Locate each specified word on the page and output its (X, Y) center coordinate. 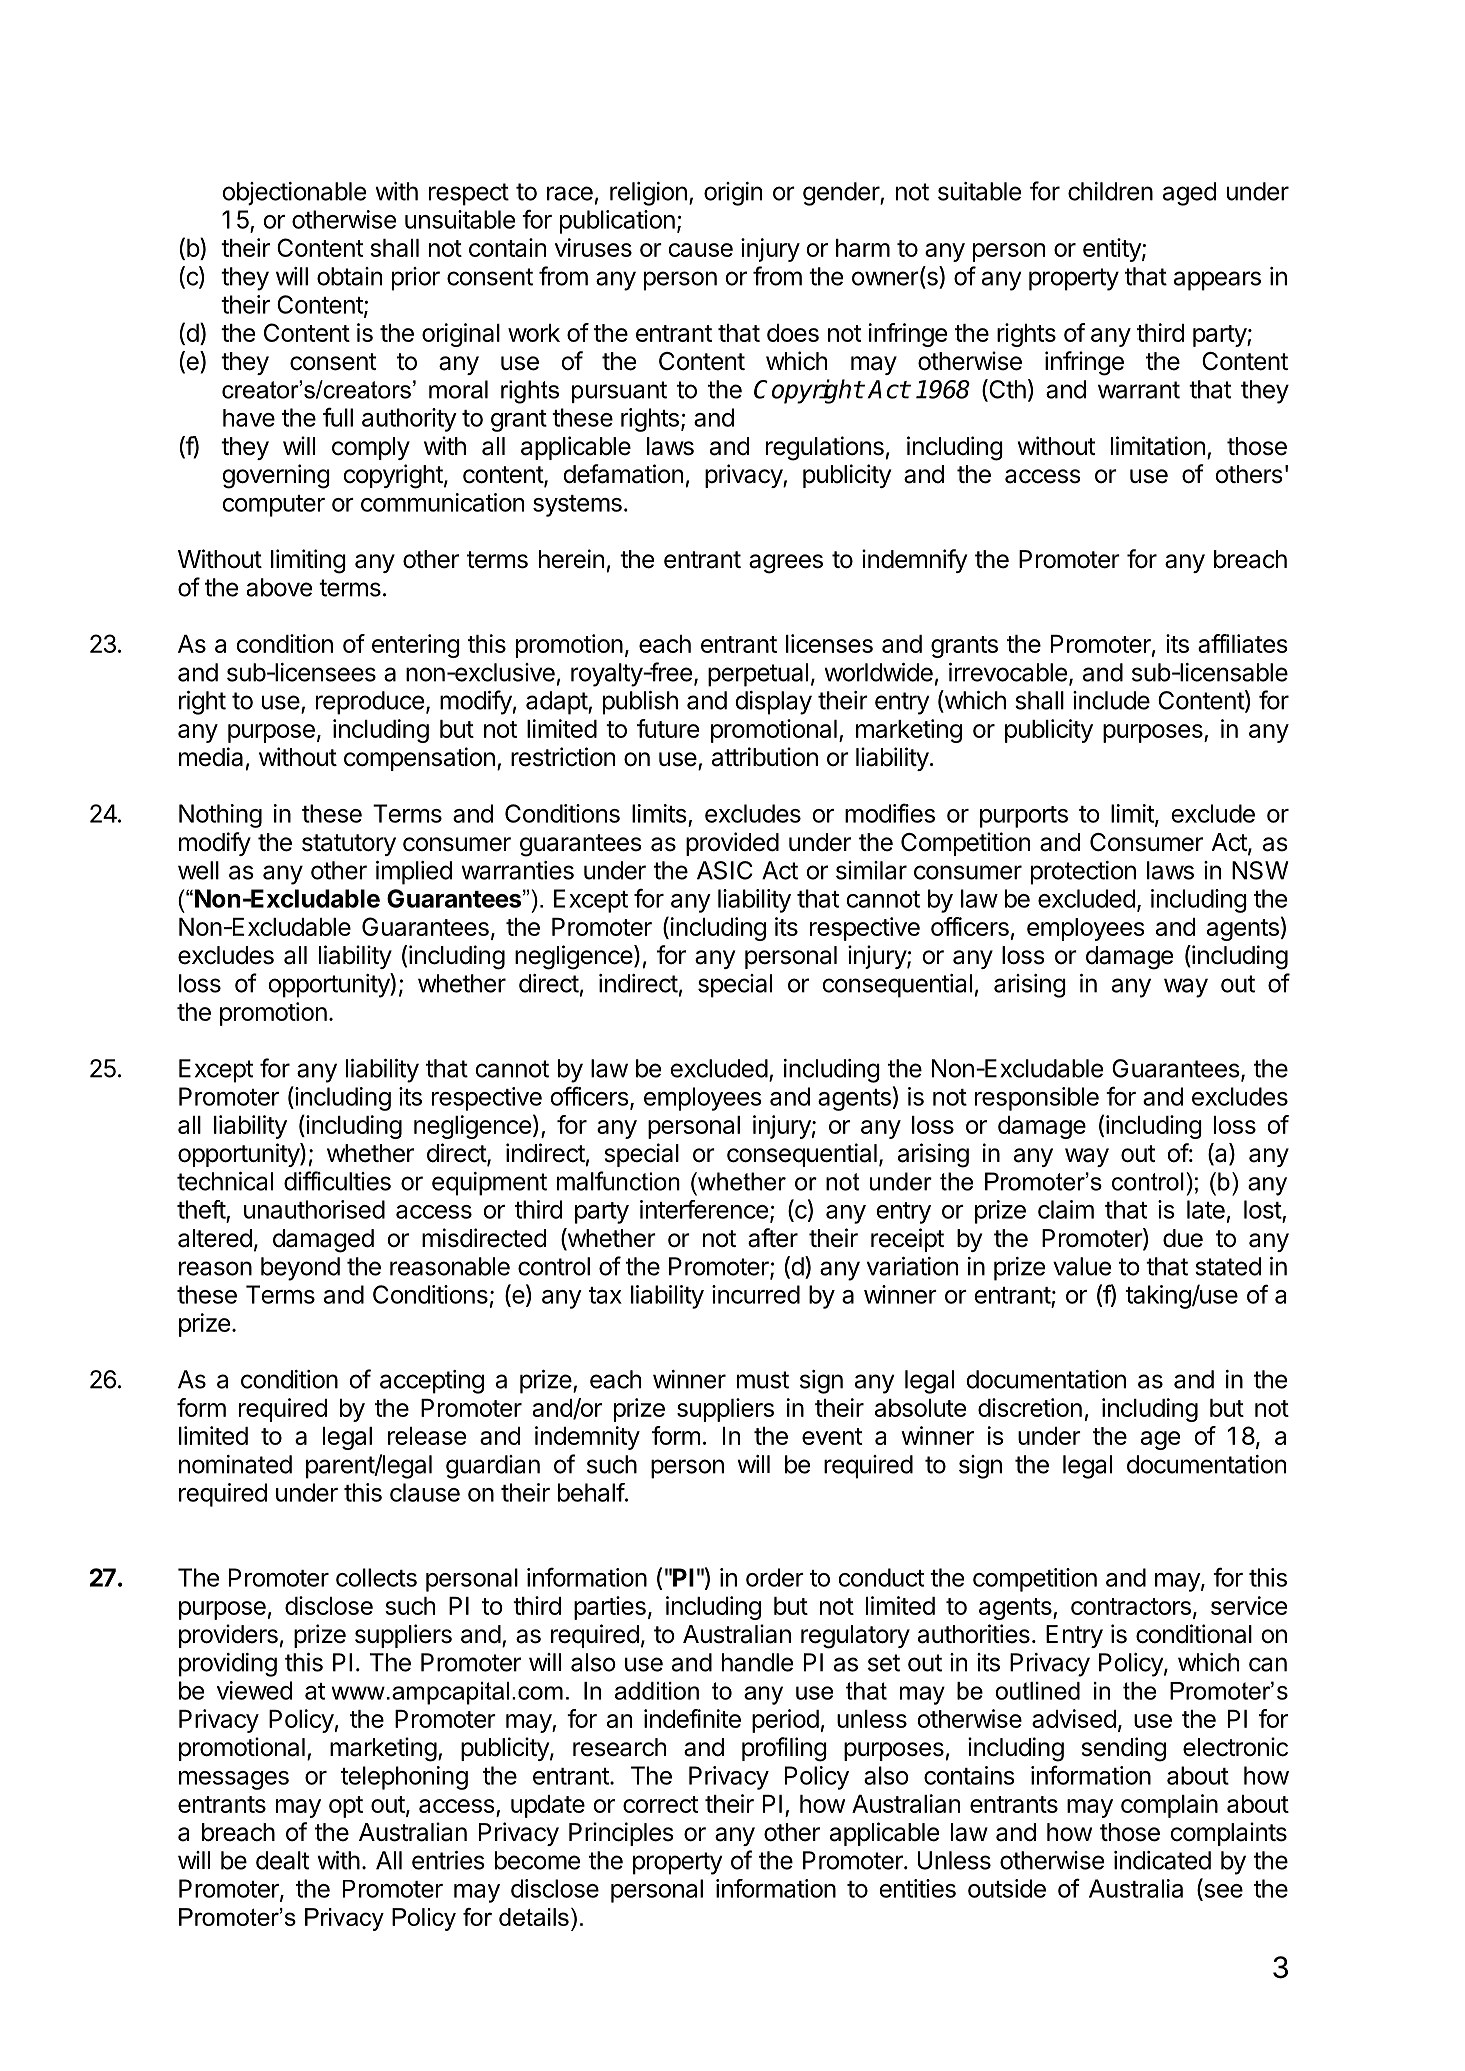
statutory (349, 845)
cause (701, 250)
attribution (765, 757)
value (1082, 1266)
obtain (349, 276)
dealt (282, 1860)
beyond (300, 1269)
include (1111, 700)
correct (660, 1804)
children (1110, 191)
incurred (756, 1294)
